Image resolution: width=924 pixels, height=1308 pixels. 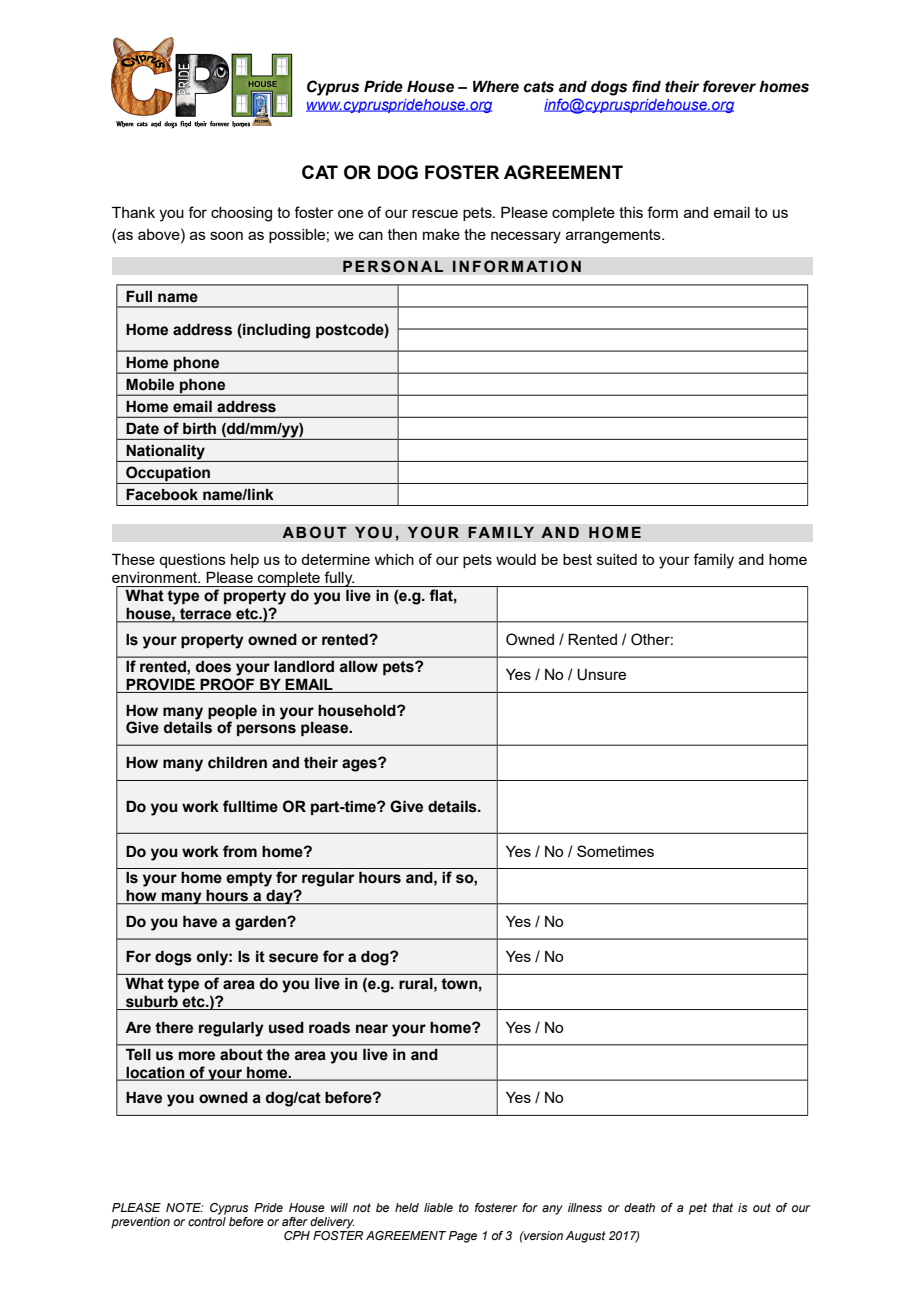 I want to click on find, so click(x=646, y=86).
